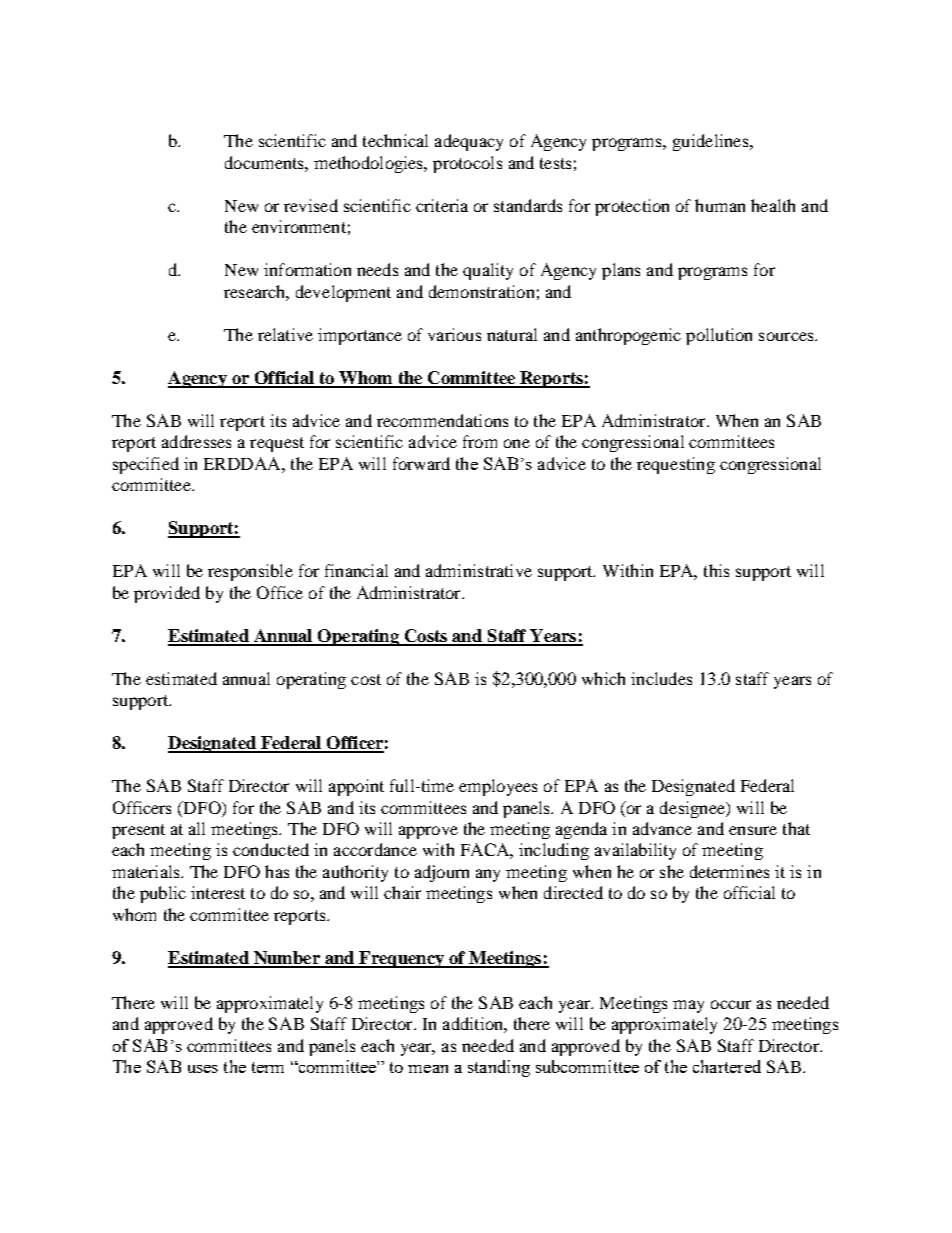 This screenshot has width=952, height=1233. I want to click on uses, so click(203, 1069).
